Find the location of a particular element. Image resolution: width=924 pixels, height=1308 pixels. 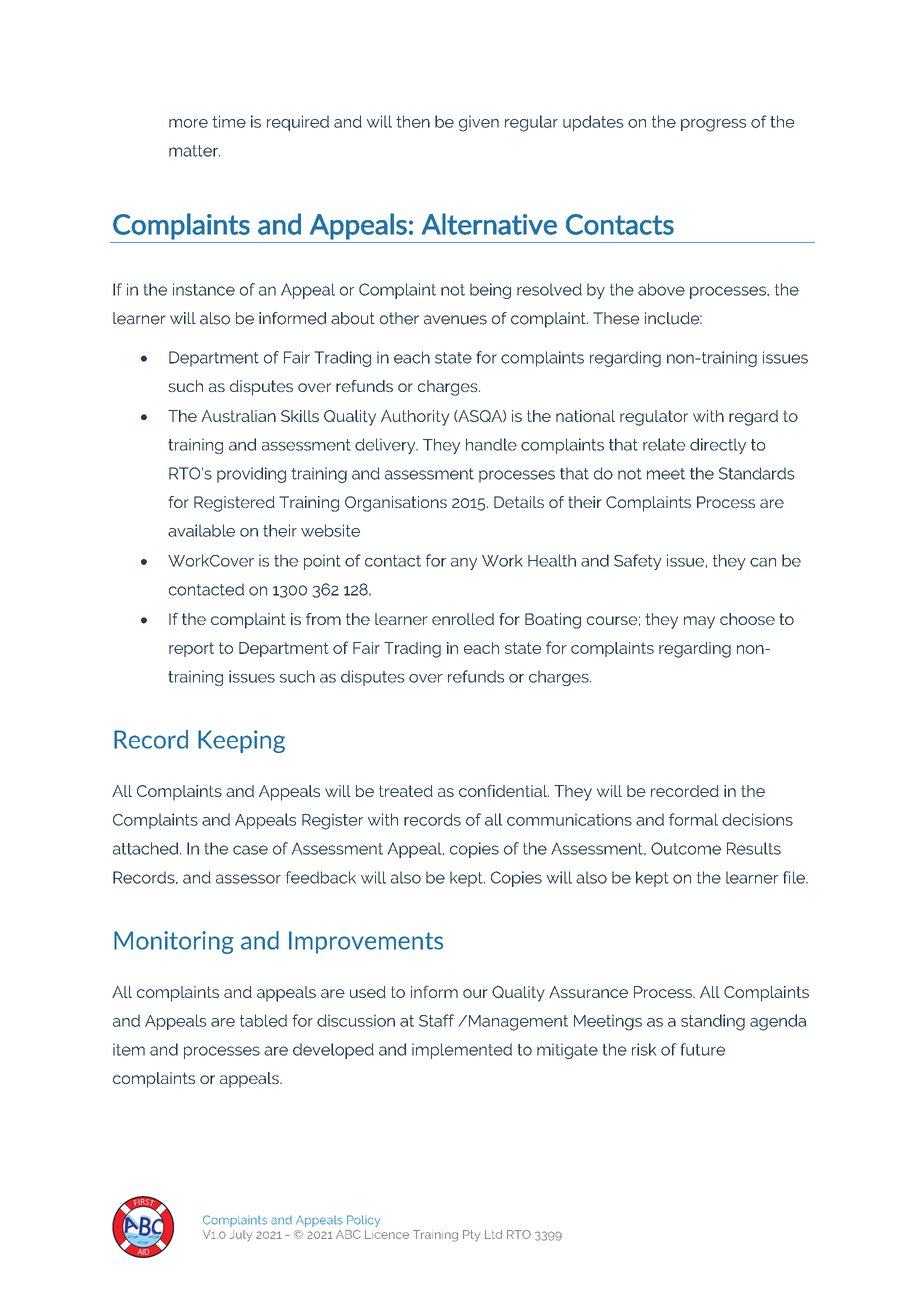

given is located at coordinates (479, 123).
